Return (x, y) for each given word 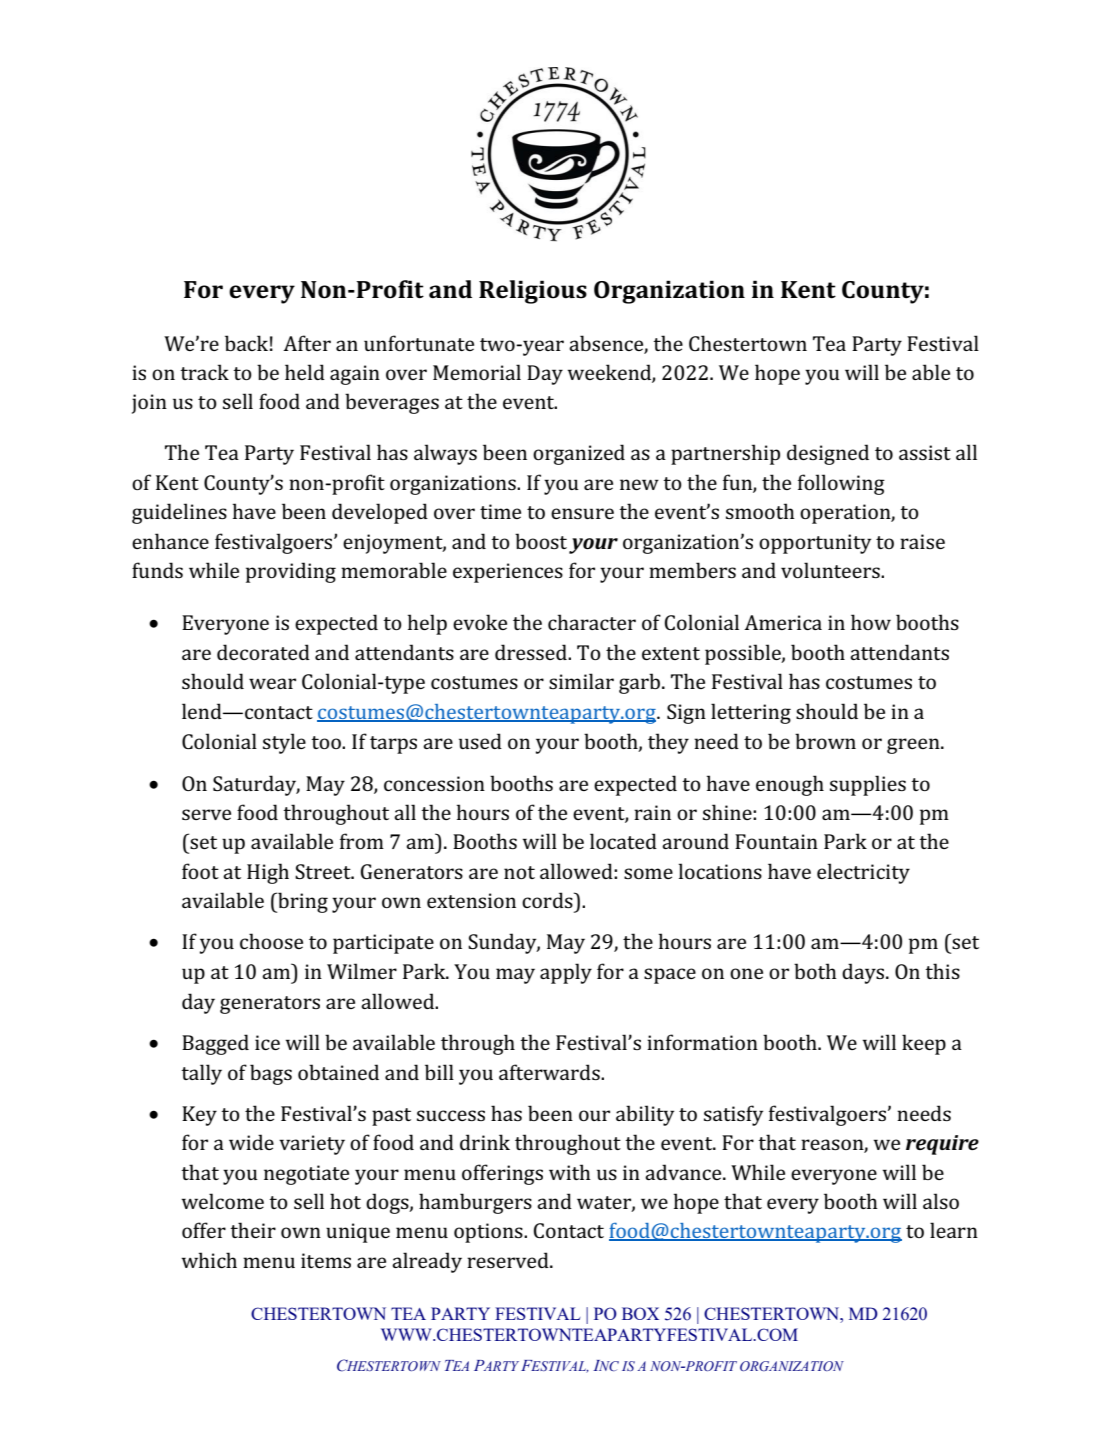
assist (925, 452)
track (204, 372)
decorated (263, 652)
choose (271, 941)
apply (566, 973)
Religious (533, 292)
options (489, 1233)
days (863, 973)
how (871, 622)
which (209, 1260)
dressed (532, 652)
